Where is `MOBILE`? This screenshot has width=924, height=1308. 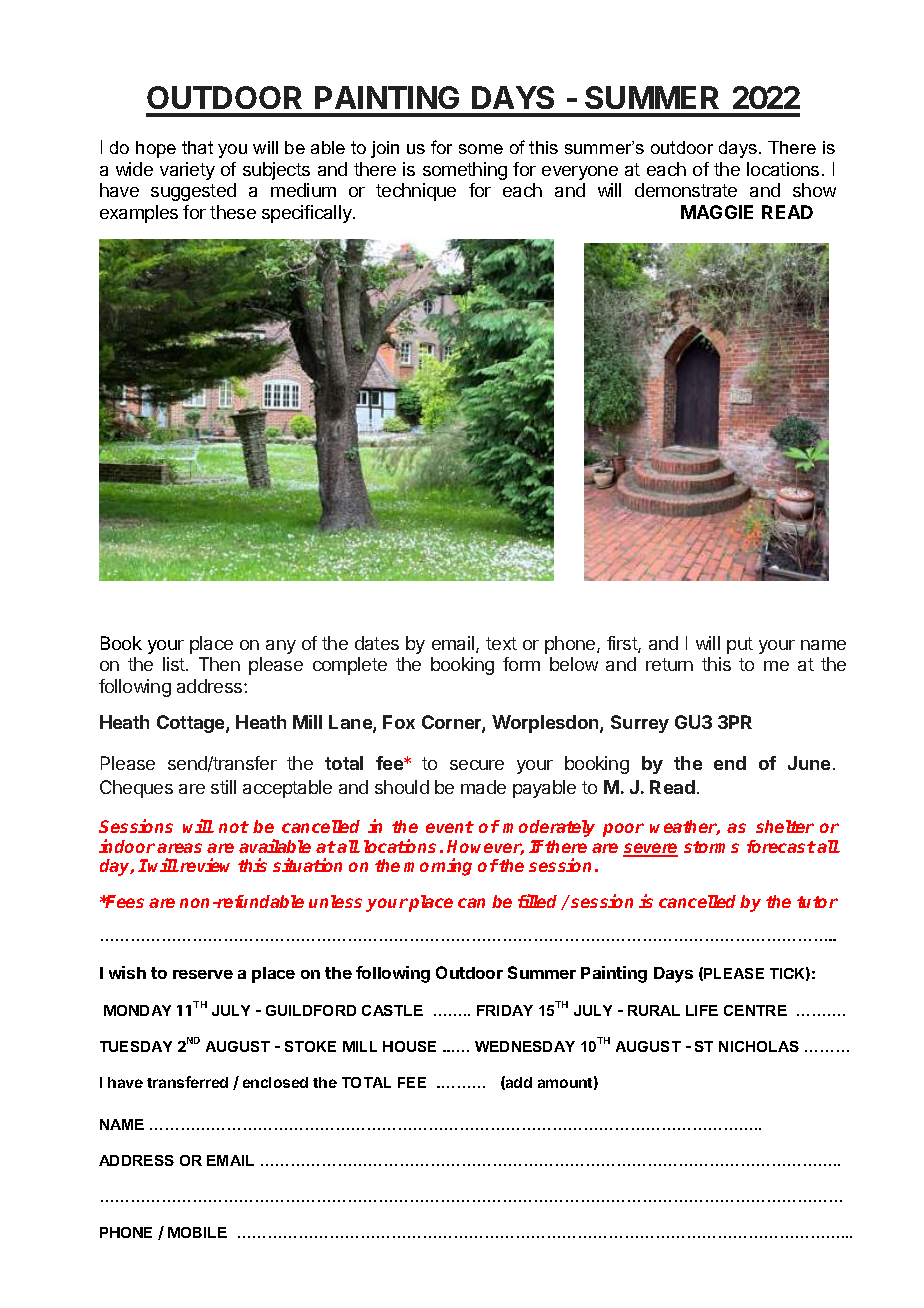 MOBILE is located at coordinates (197, 1232).
